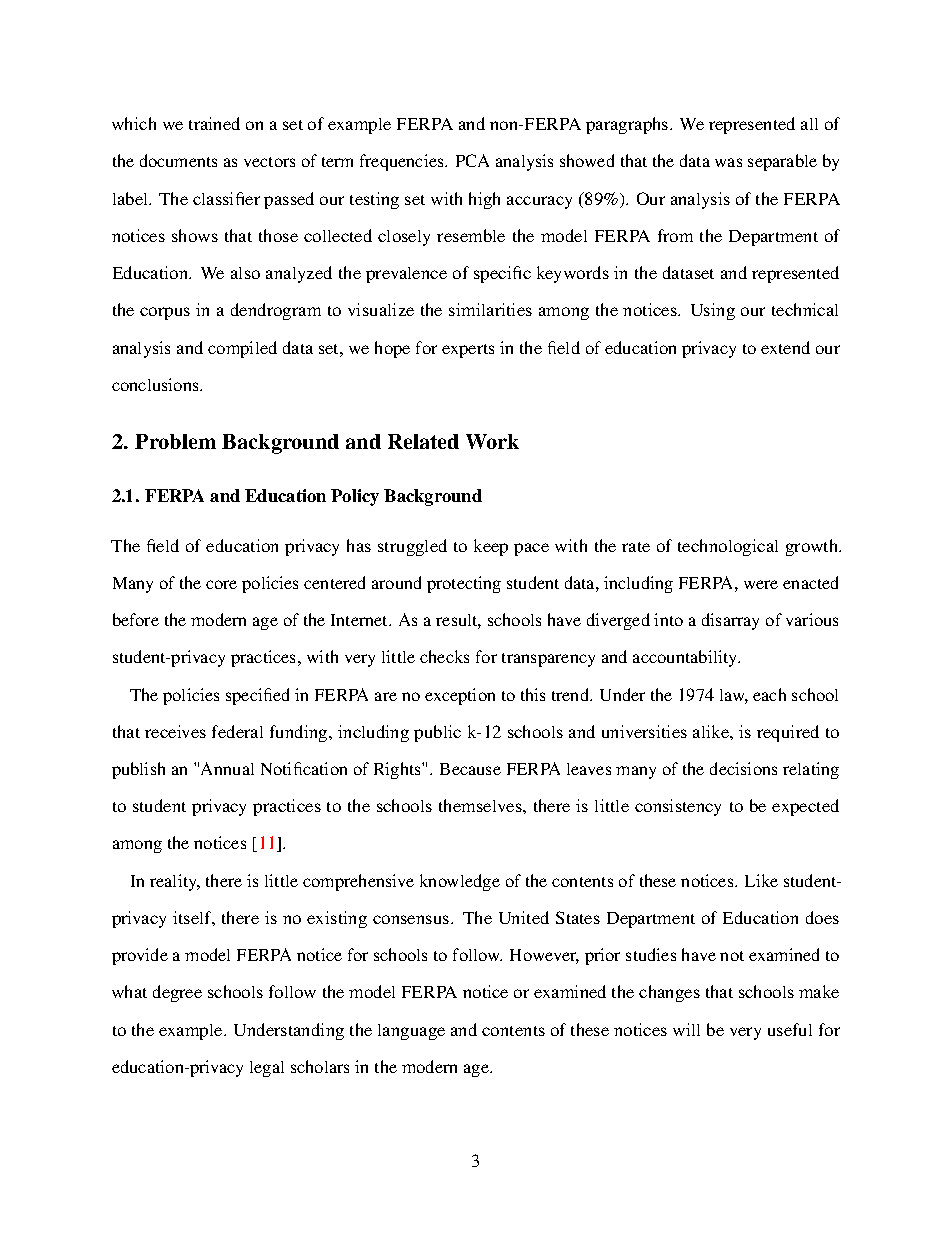 The height and width of the screenshot is (1233, 952). Describe the element at coordinates (267, 1069) in the screenshot. I see `legal` at that location.
